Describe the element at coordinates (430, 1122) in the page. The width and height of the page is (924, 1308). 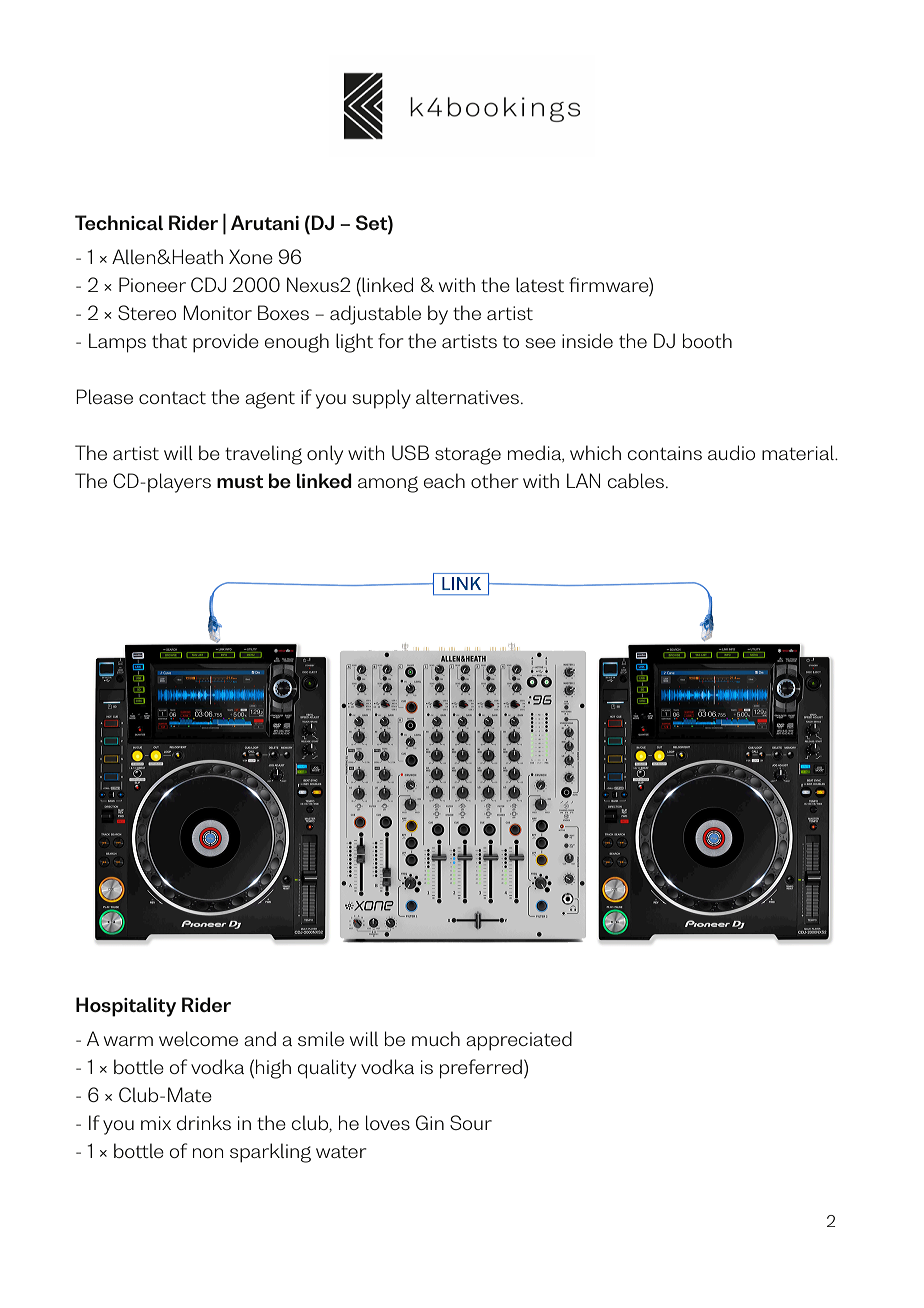
I see `Gin` at that location.
